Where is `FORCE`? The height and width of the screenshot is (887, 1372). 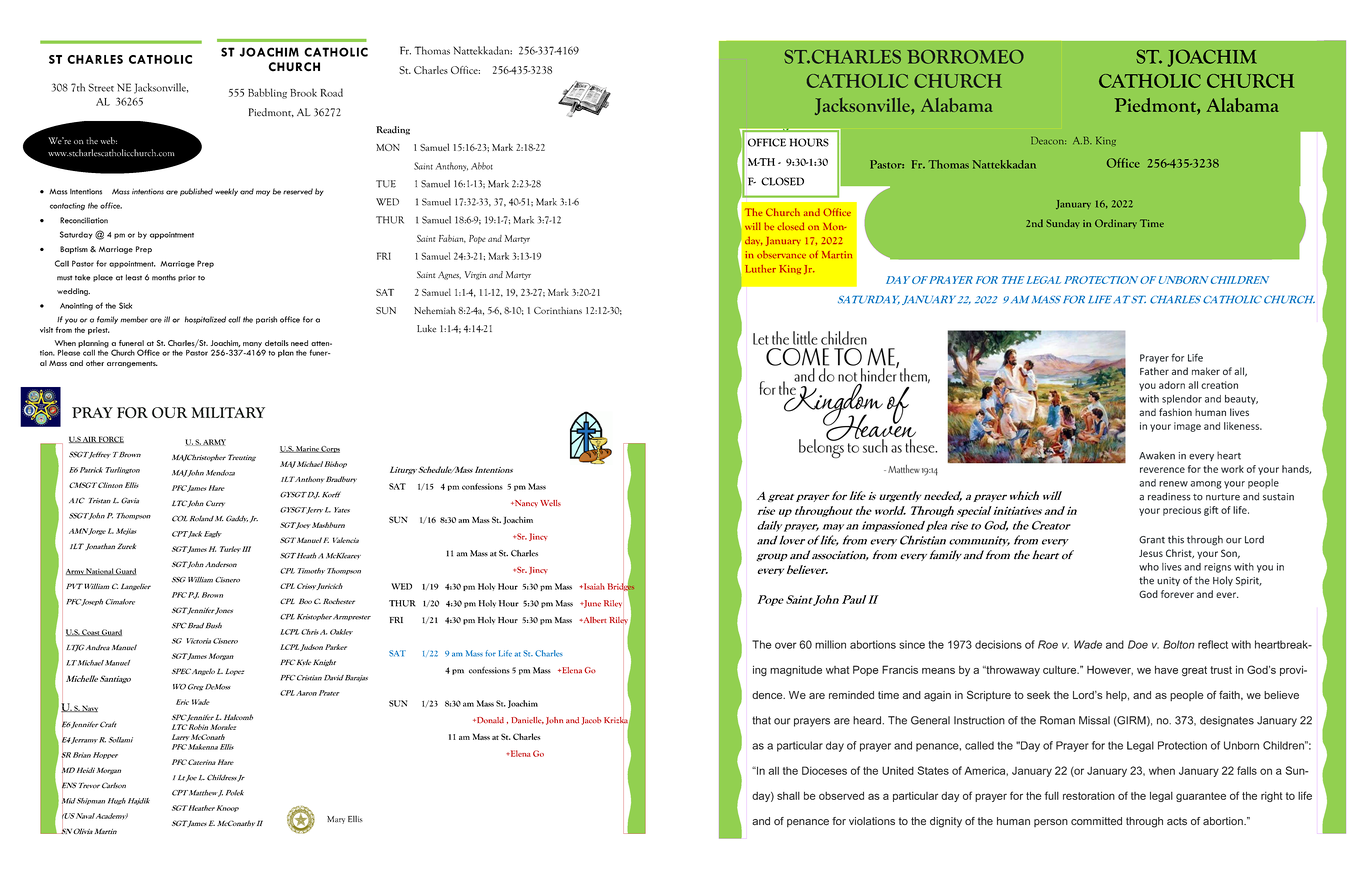 FORCE is located at coordinates (110, 439).
